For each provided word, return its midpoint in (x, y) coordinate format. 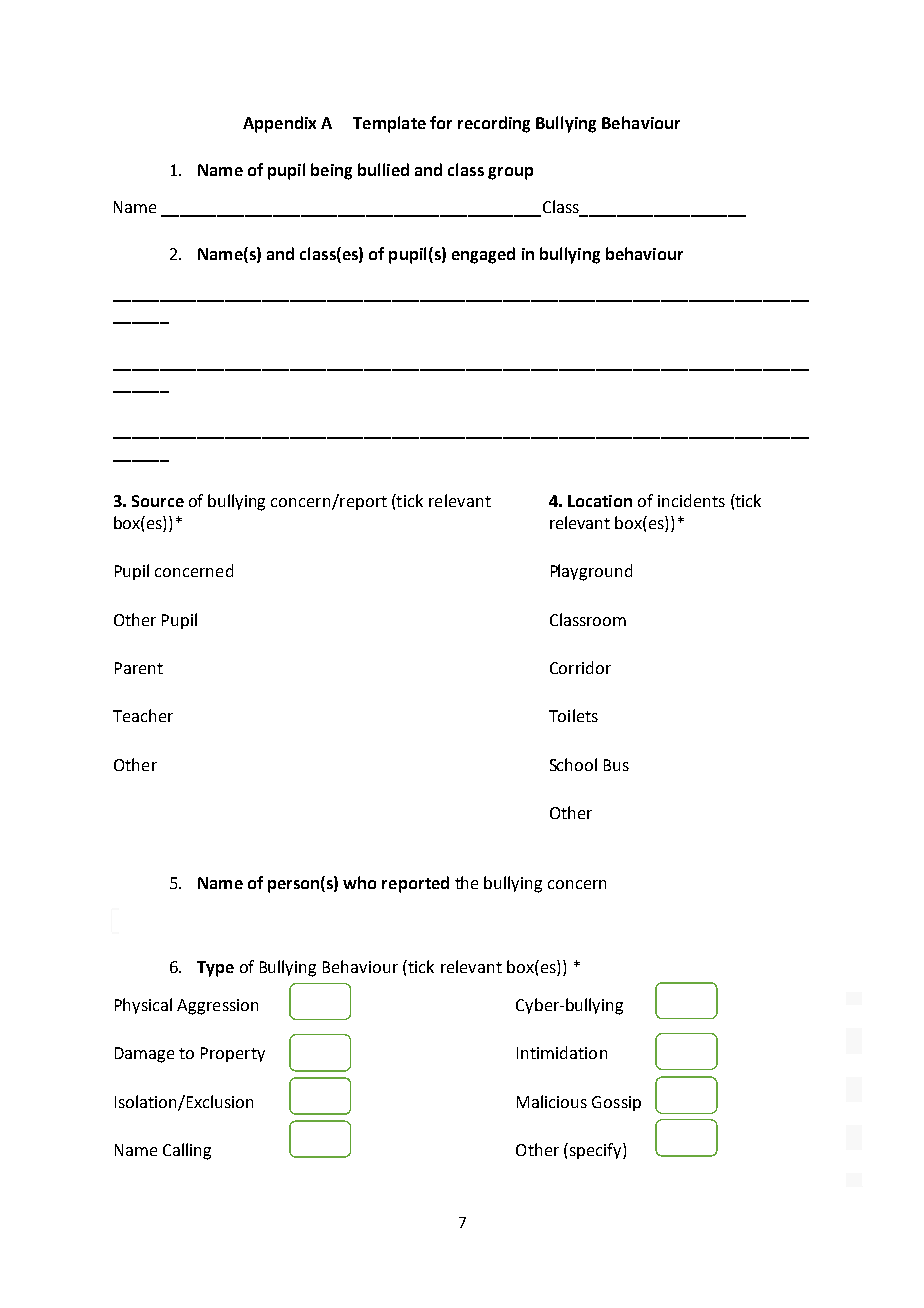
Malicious (552, 1101)
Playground (591, 572)
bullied (383, 169)
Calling (187, 1151)
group (510, 173)
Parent (139, 668)
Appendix (279, 124)
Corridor (580, 667)
